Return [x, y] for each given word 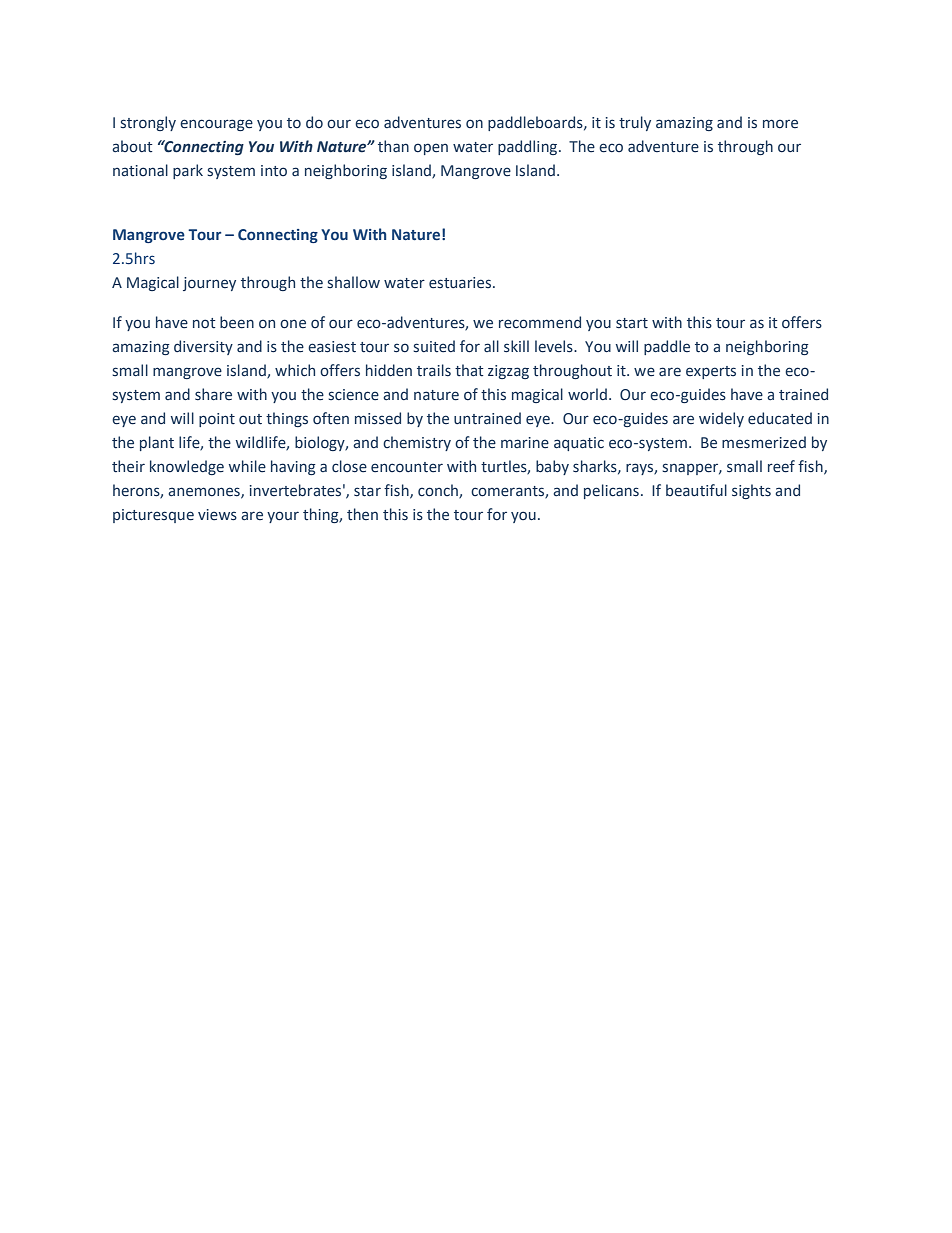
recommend [540, 322]
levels [555, 346]
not [204, 323]
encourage [216, 125]
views [217, 515]
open [431, 149]
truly [635, 123]
